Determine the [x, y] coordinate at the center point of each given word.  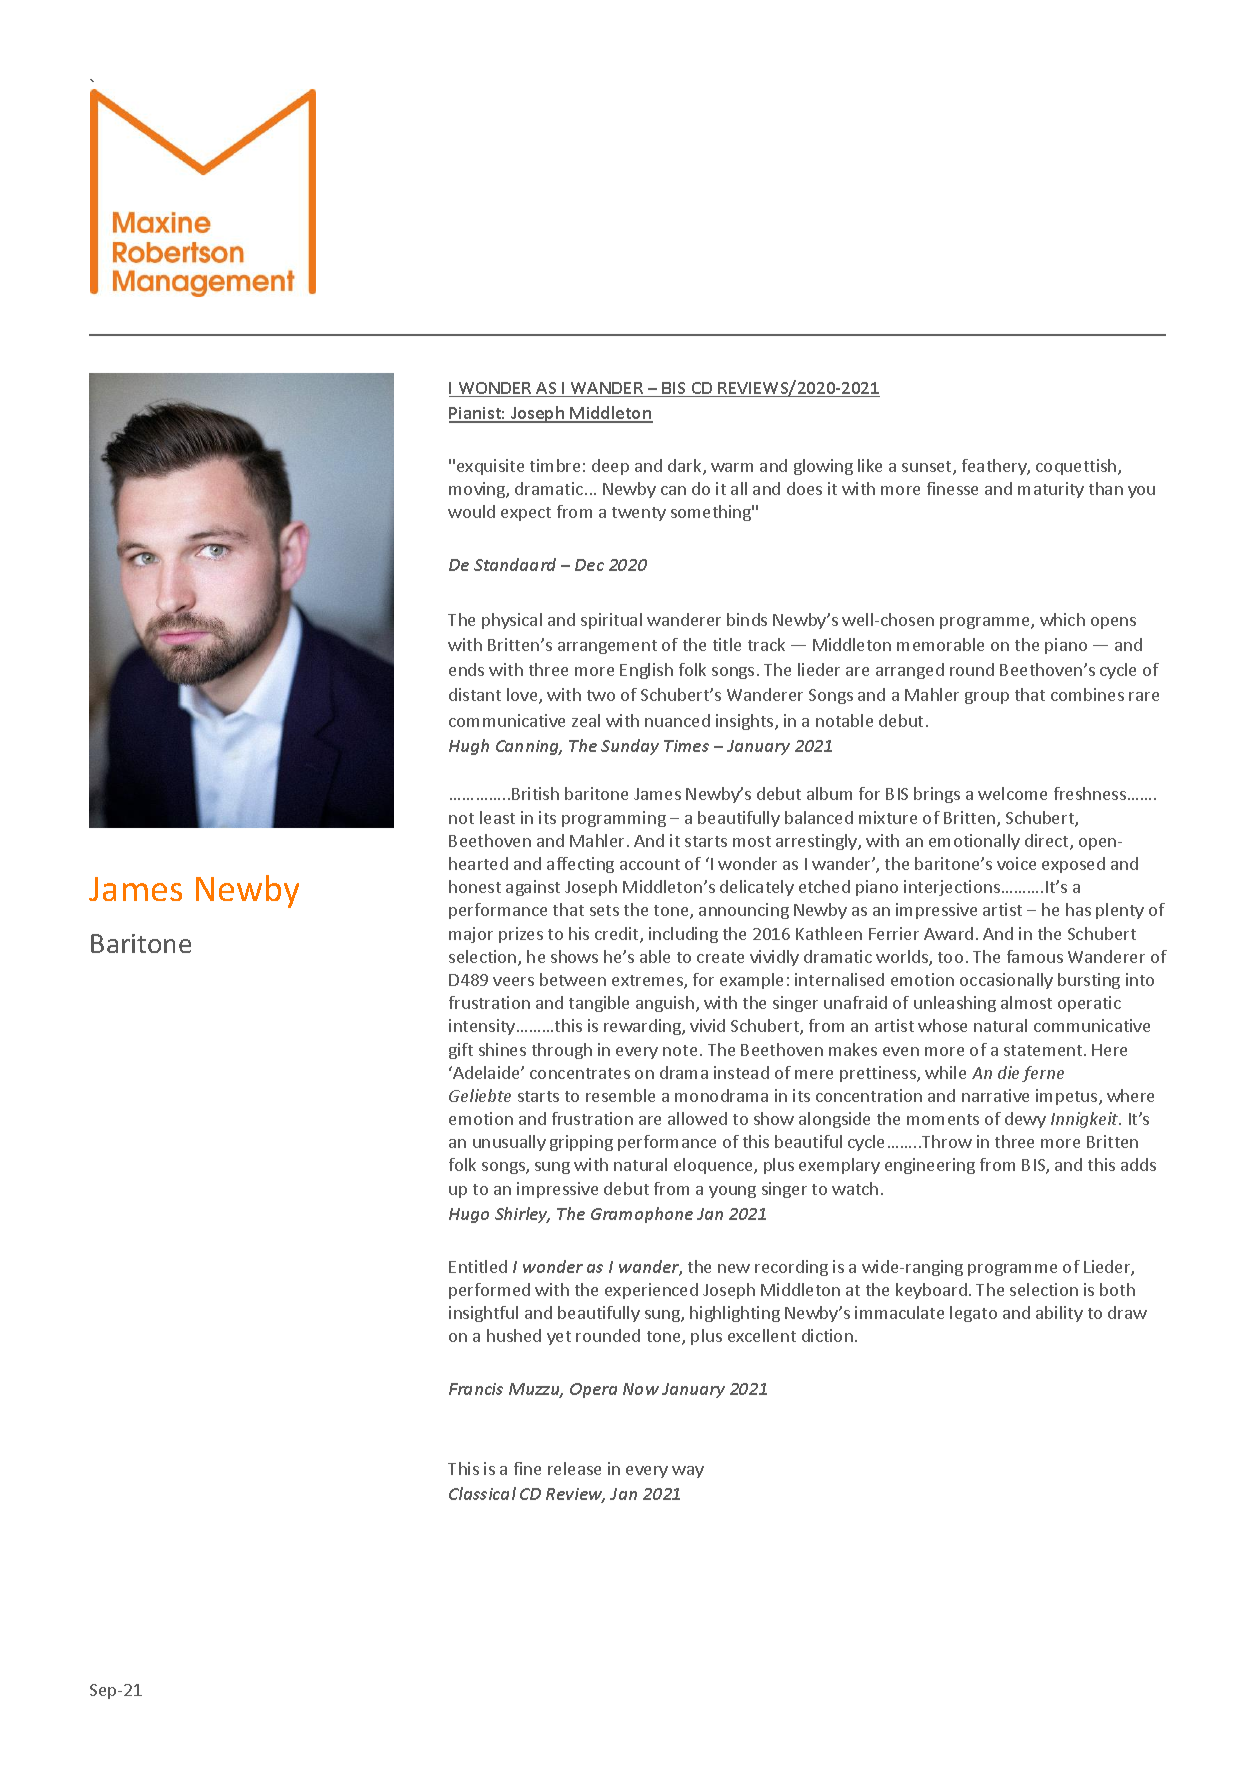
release [574, 1468]
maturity [1051, 490]
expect [526, 514]
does [804, 488]
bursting [1089, 981]
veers [513, 981]
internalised [839, 979]
